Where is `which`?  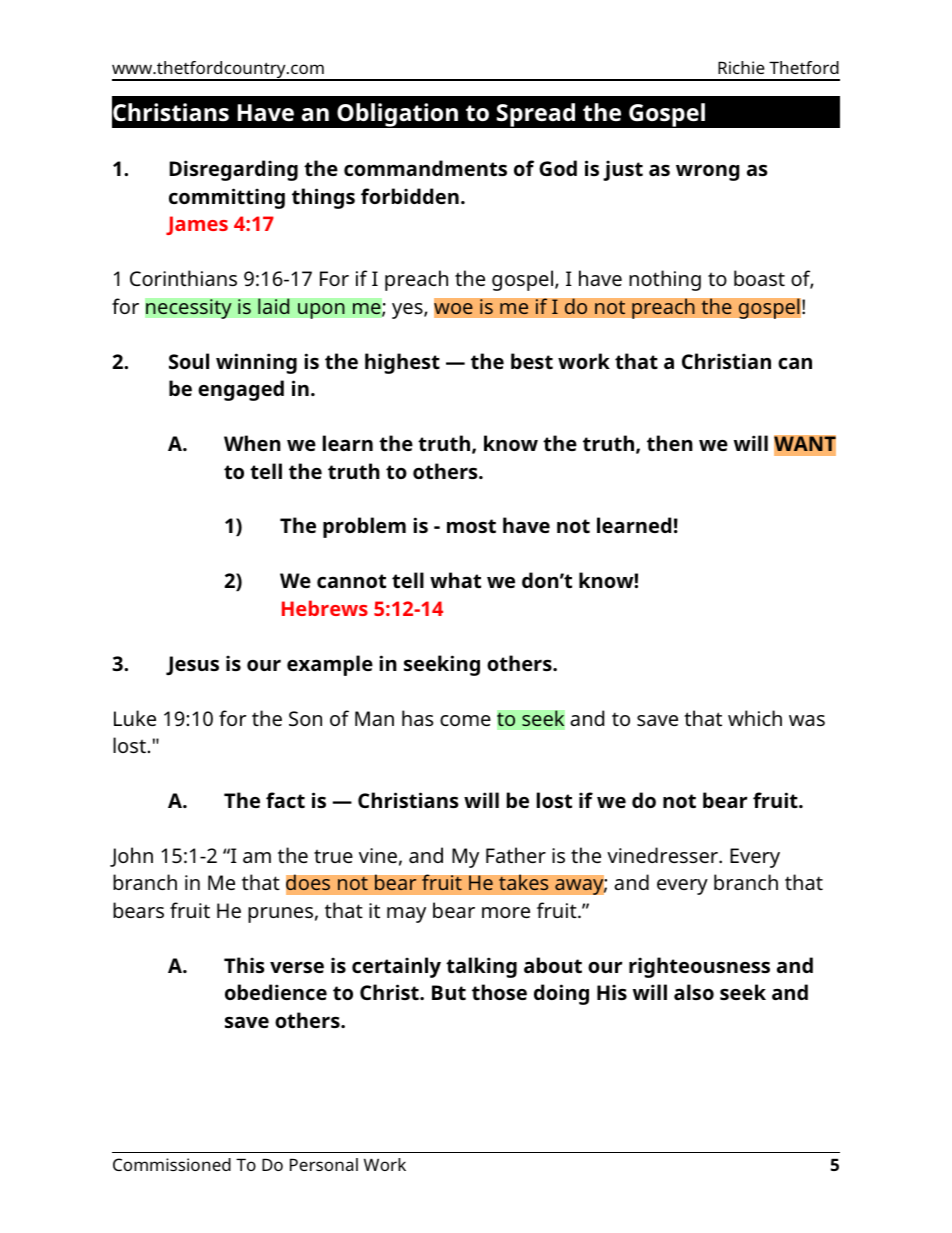 which is located at coordinates (755, 718).
